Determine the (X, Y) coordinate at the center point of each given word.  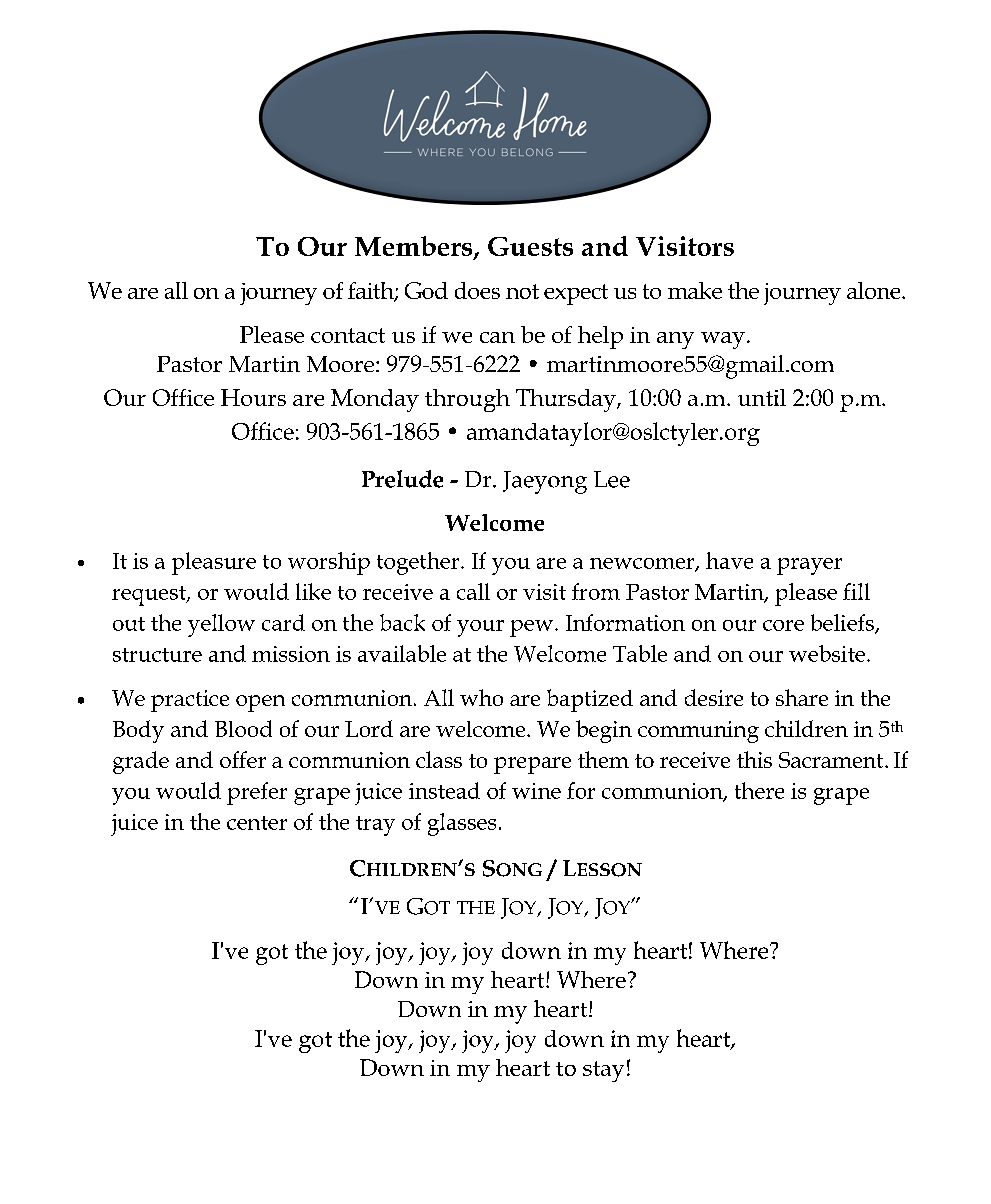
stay (603, 1071)
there (759, 790)
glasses (462, 824)
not (522, 291)
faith (372, 291)
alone (875, 290)
